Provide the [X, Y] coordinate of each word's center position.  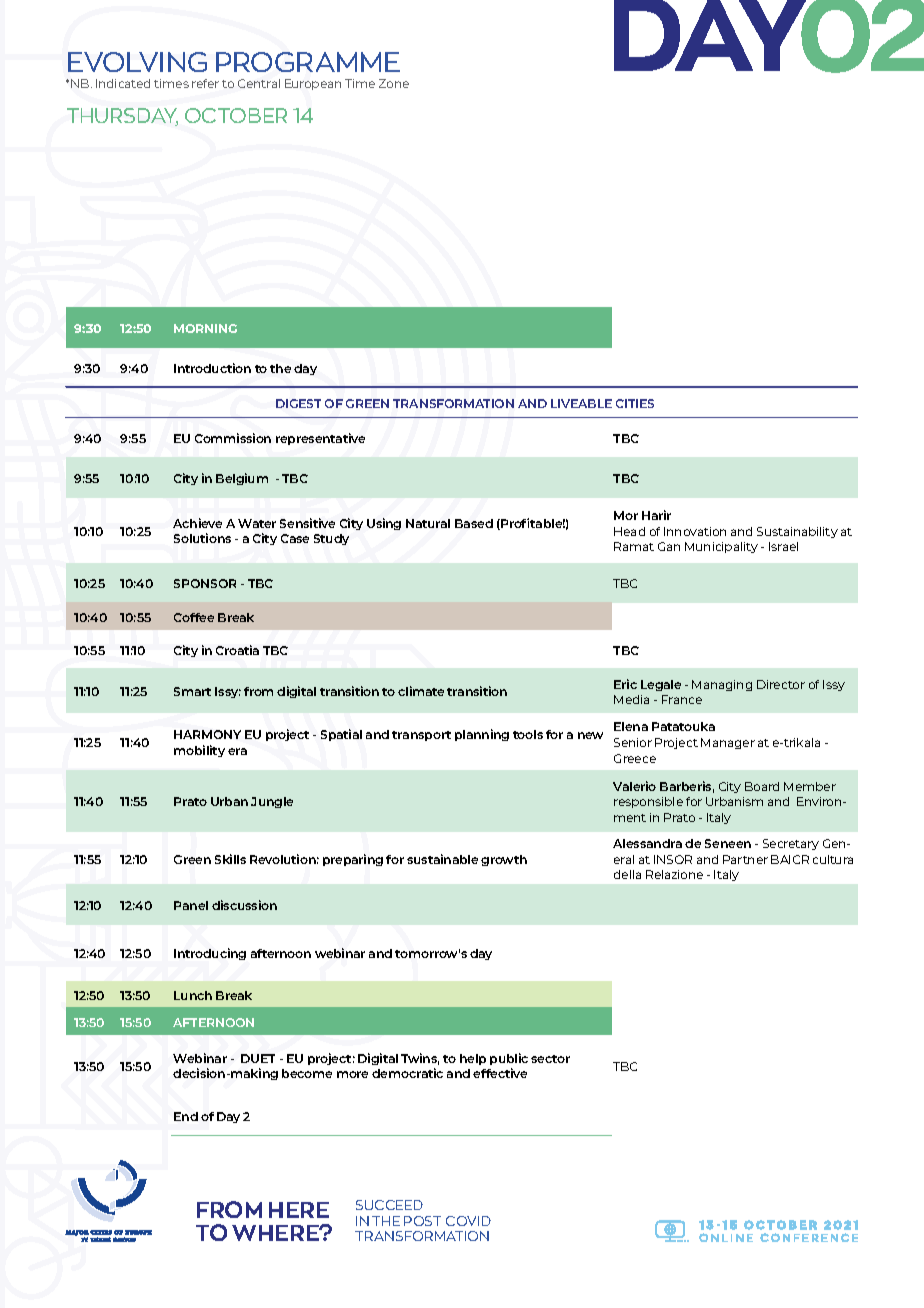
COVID [468, 1221]
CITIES [635, 403]
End [186, 1116]
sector [550, 1059]
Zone [394, 83]
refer [205, 83]
